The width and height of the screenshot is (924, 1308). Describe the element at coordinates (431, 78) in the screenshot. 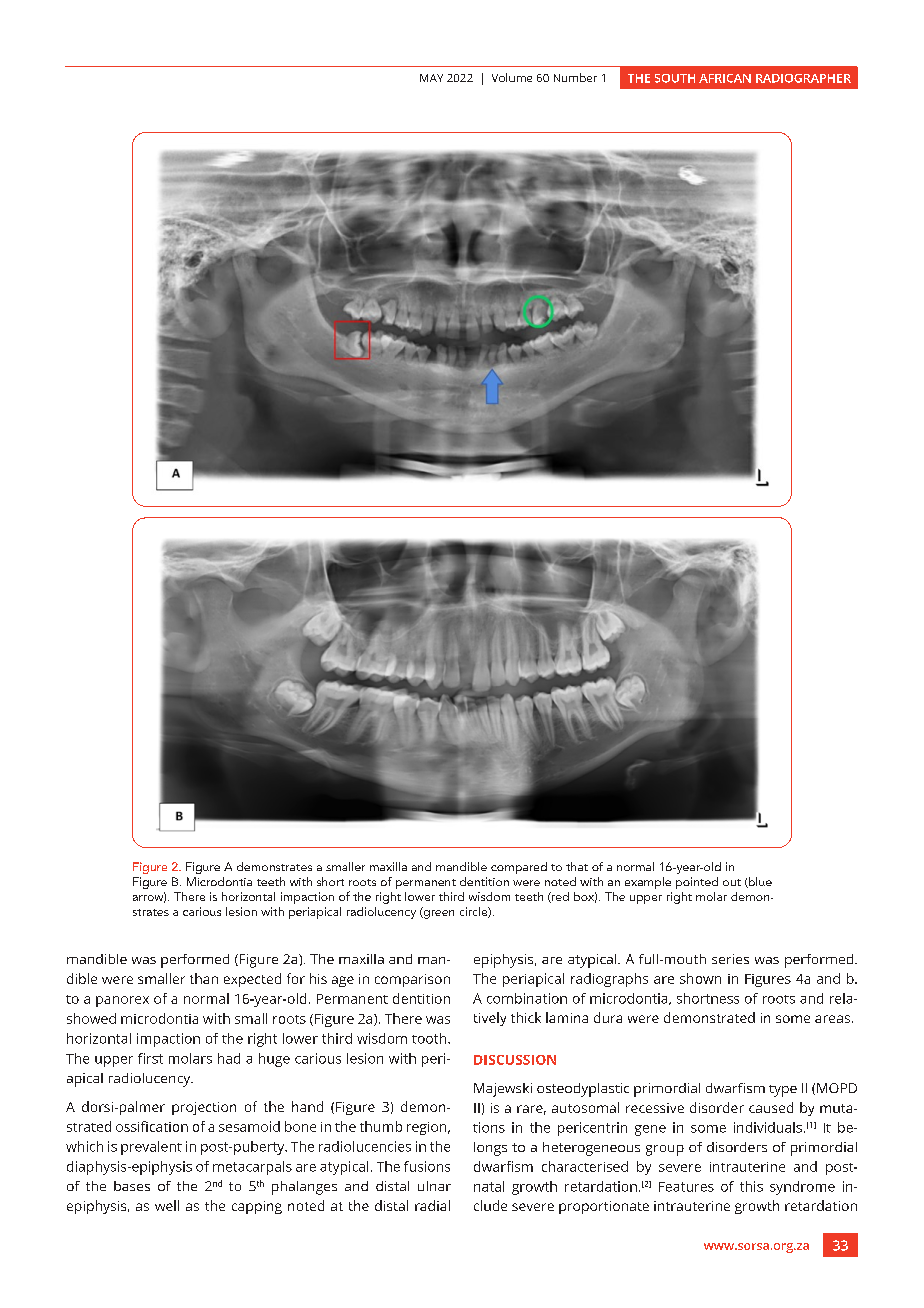

I see `MAY` at that location.
